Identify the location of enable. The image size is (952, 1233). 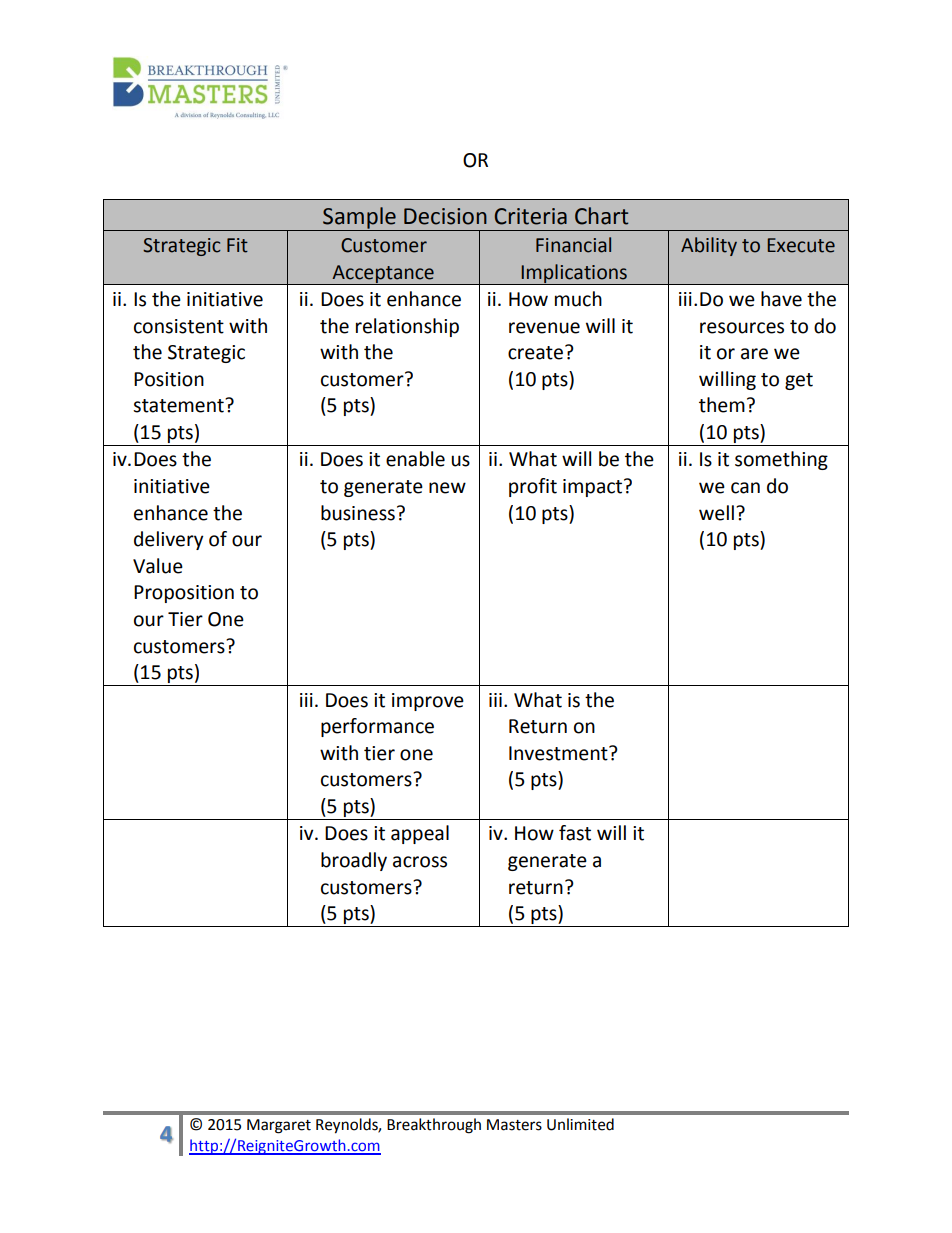
(415, 459).
